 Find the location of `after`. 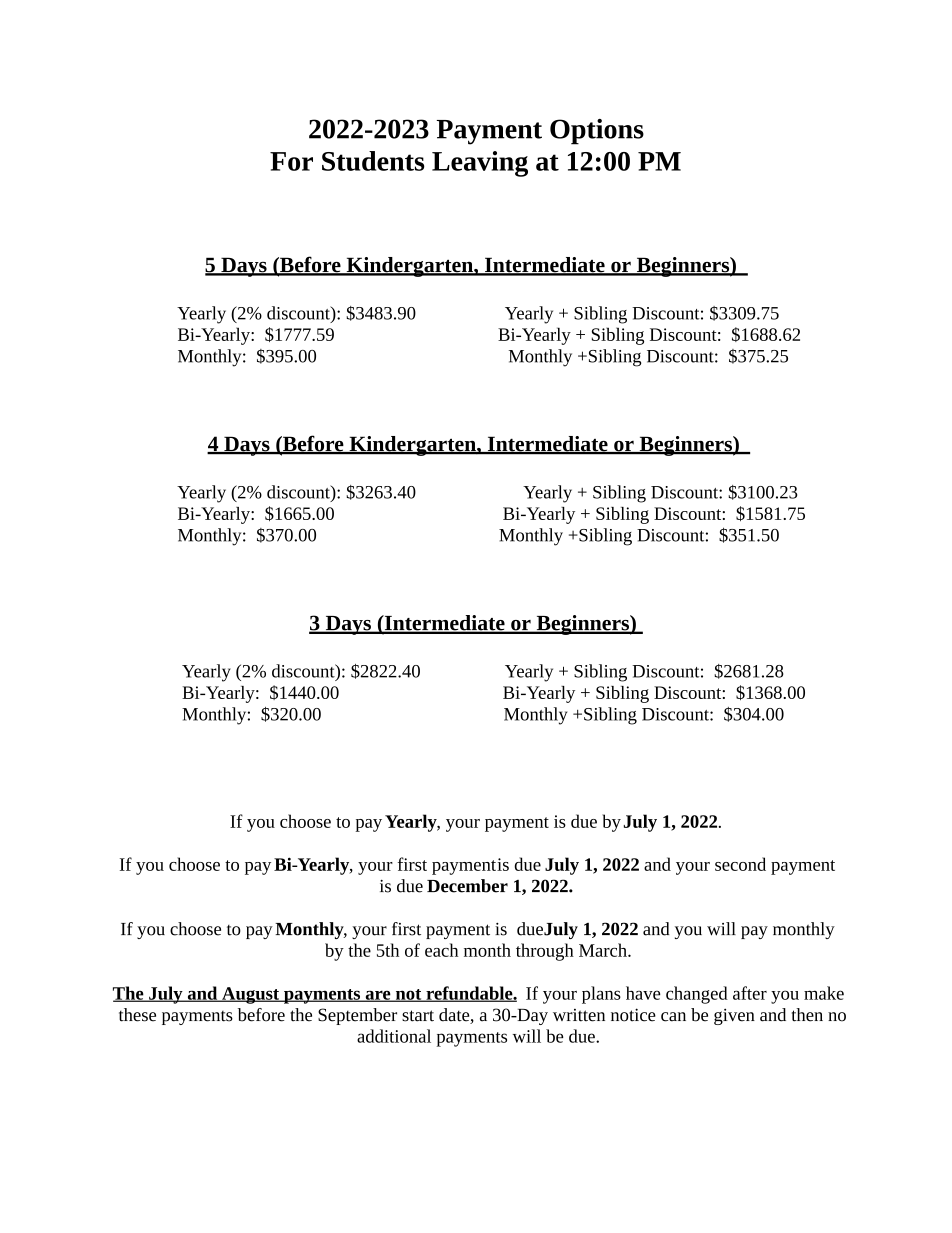

after is located at coordinates (750, 993).
